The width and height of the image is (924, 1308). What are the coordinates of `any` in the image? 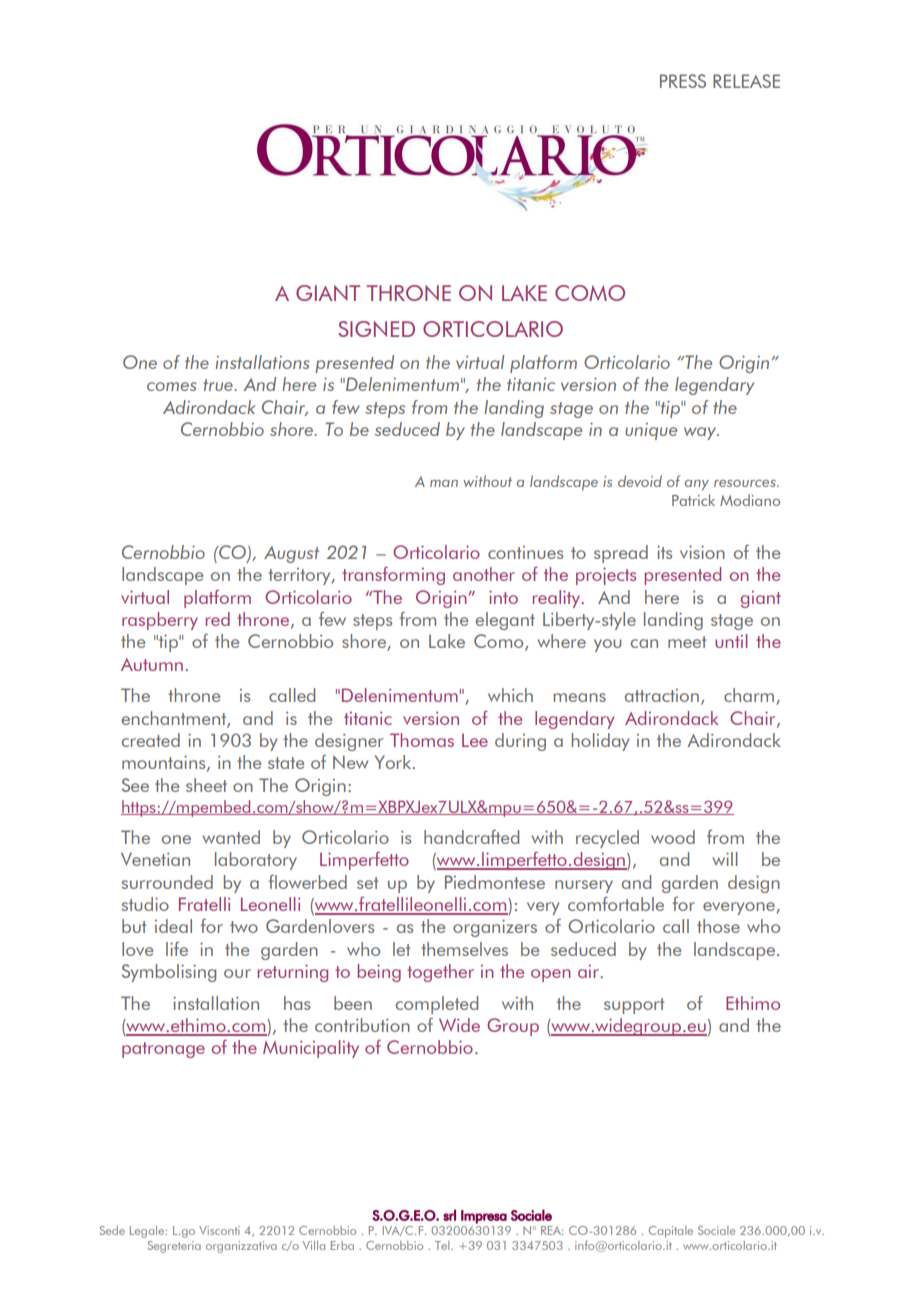 It's located at (697, 485).
